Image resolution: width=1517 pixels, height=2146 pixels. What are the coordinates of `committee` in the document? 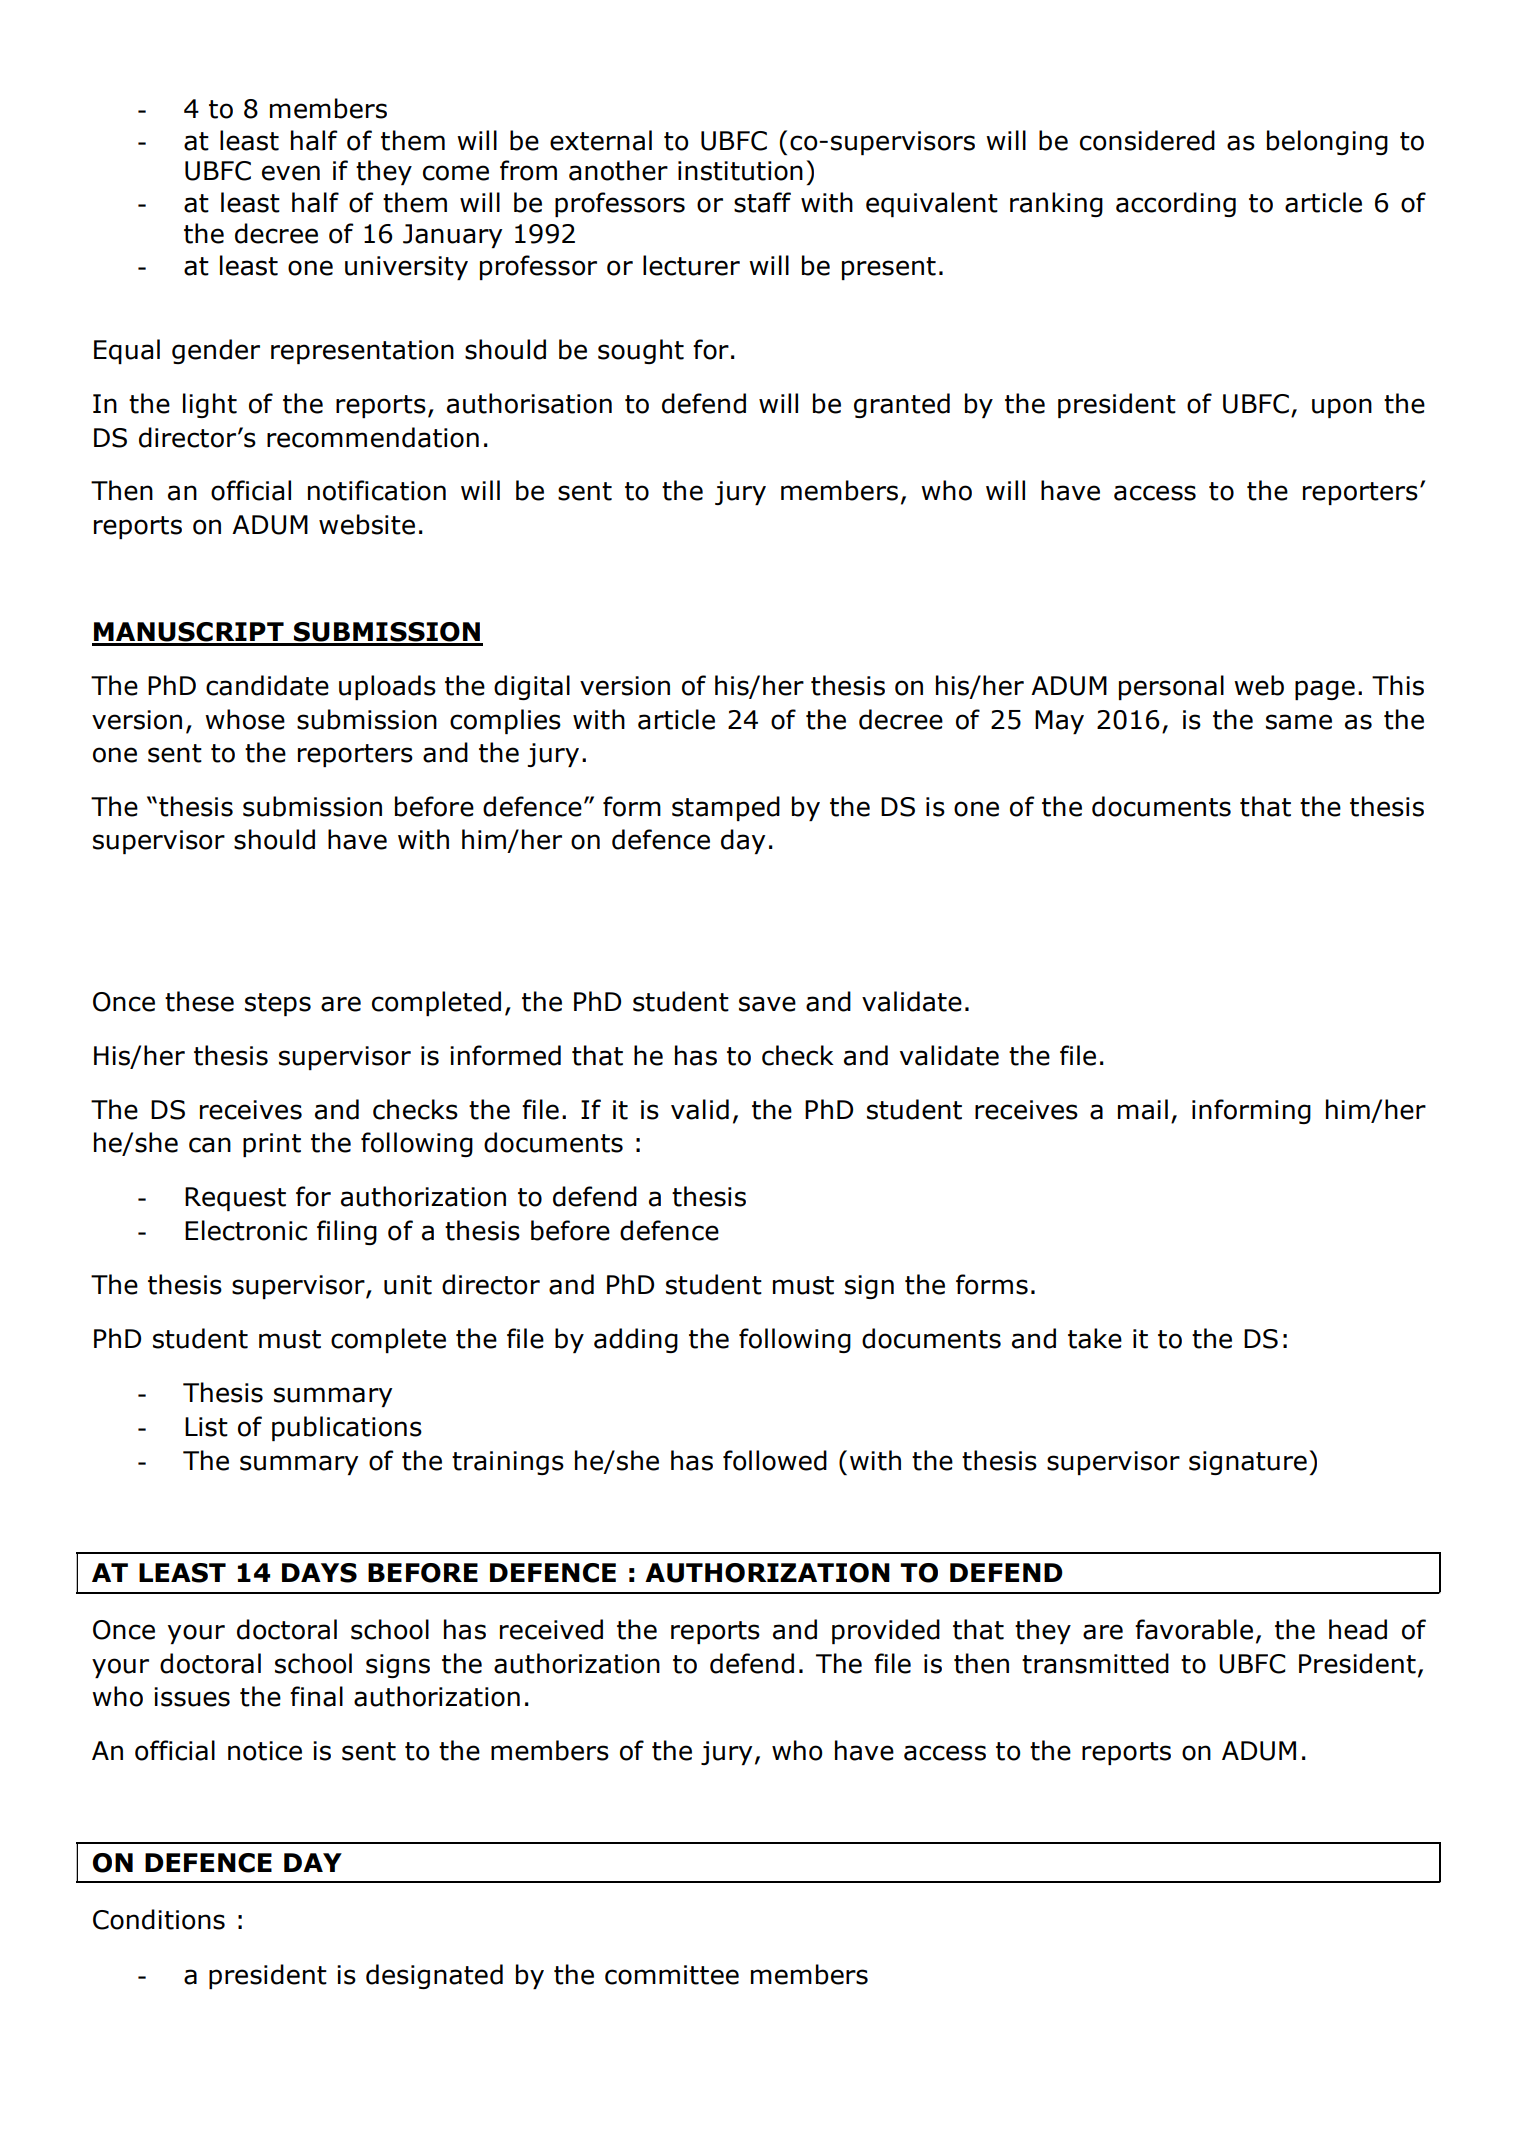 It's located at (672, 1975).
